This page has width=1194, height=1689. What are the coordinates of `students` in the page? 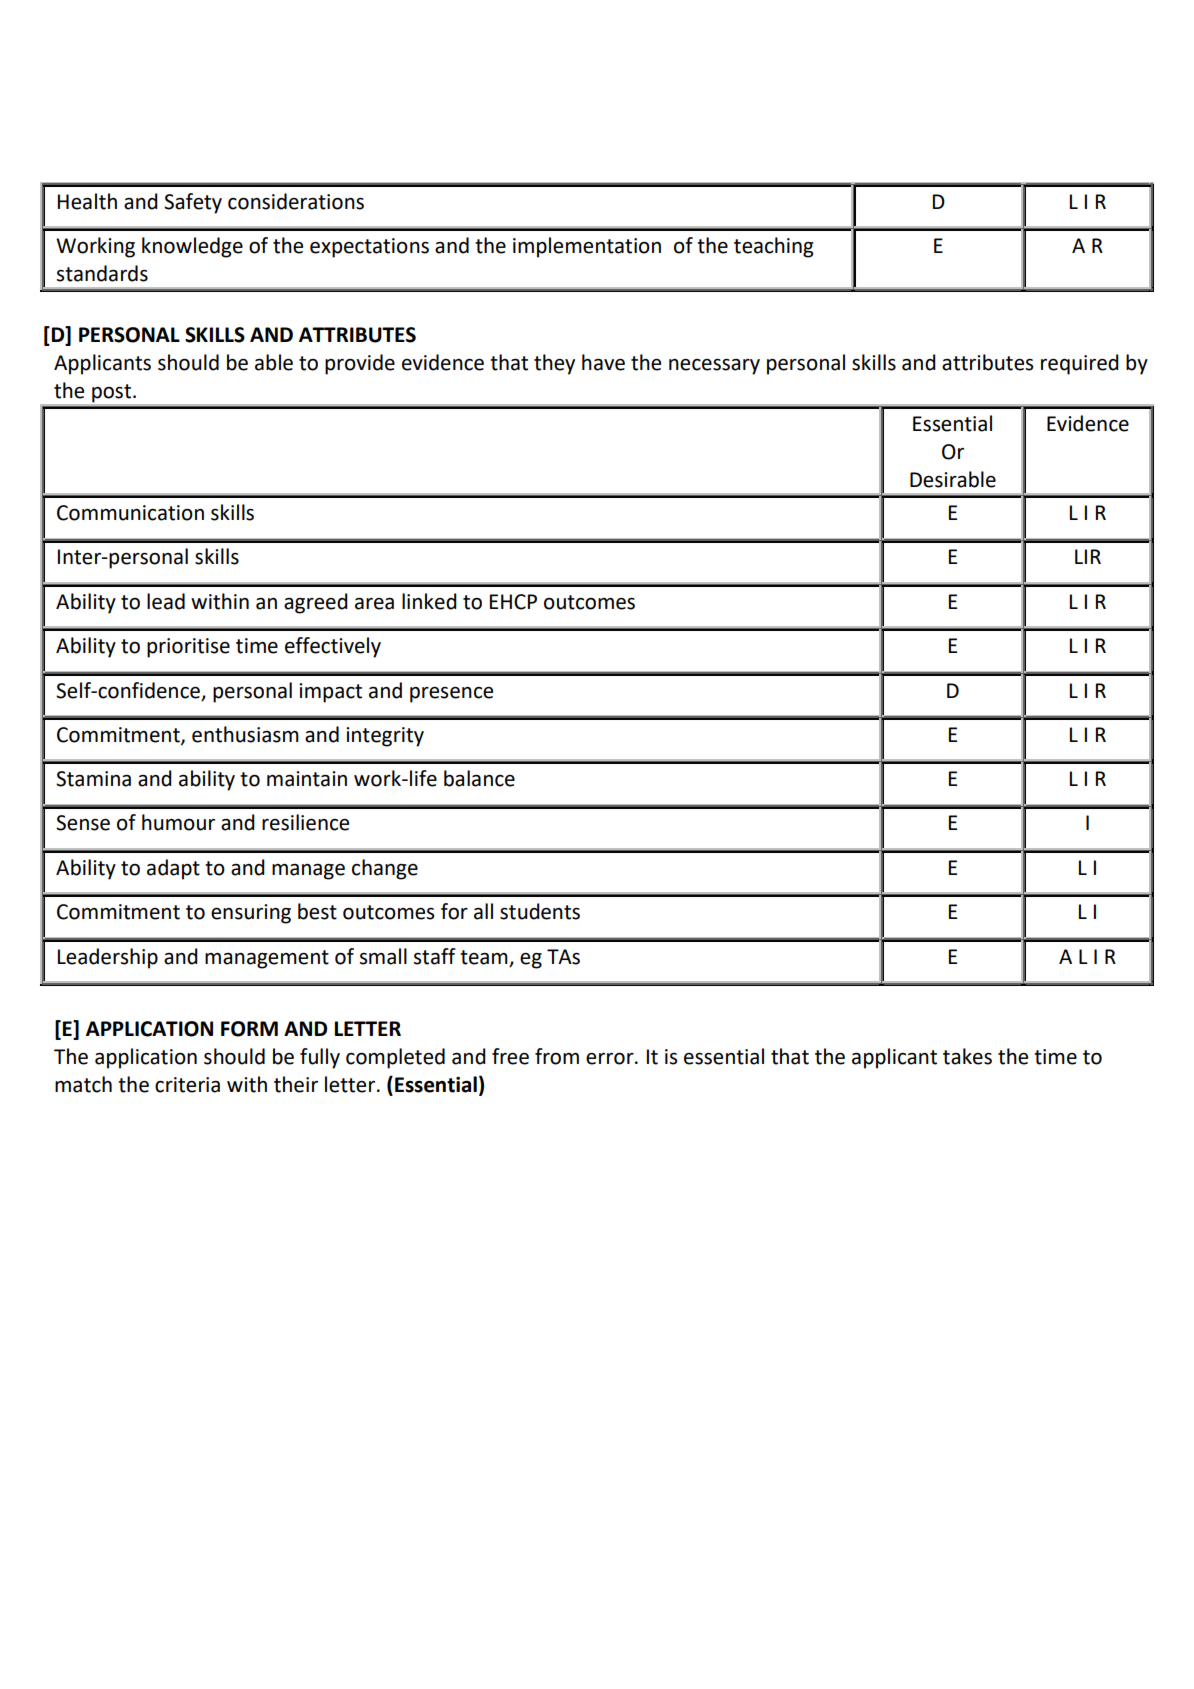 It's located at (540, 911).
